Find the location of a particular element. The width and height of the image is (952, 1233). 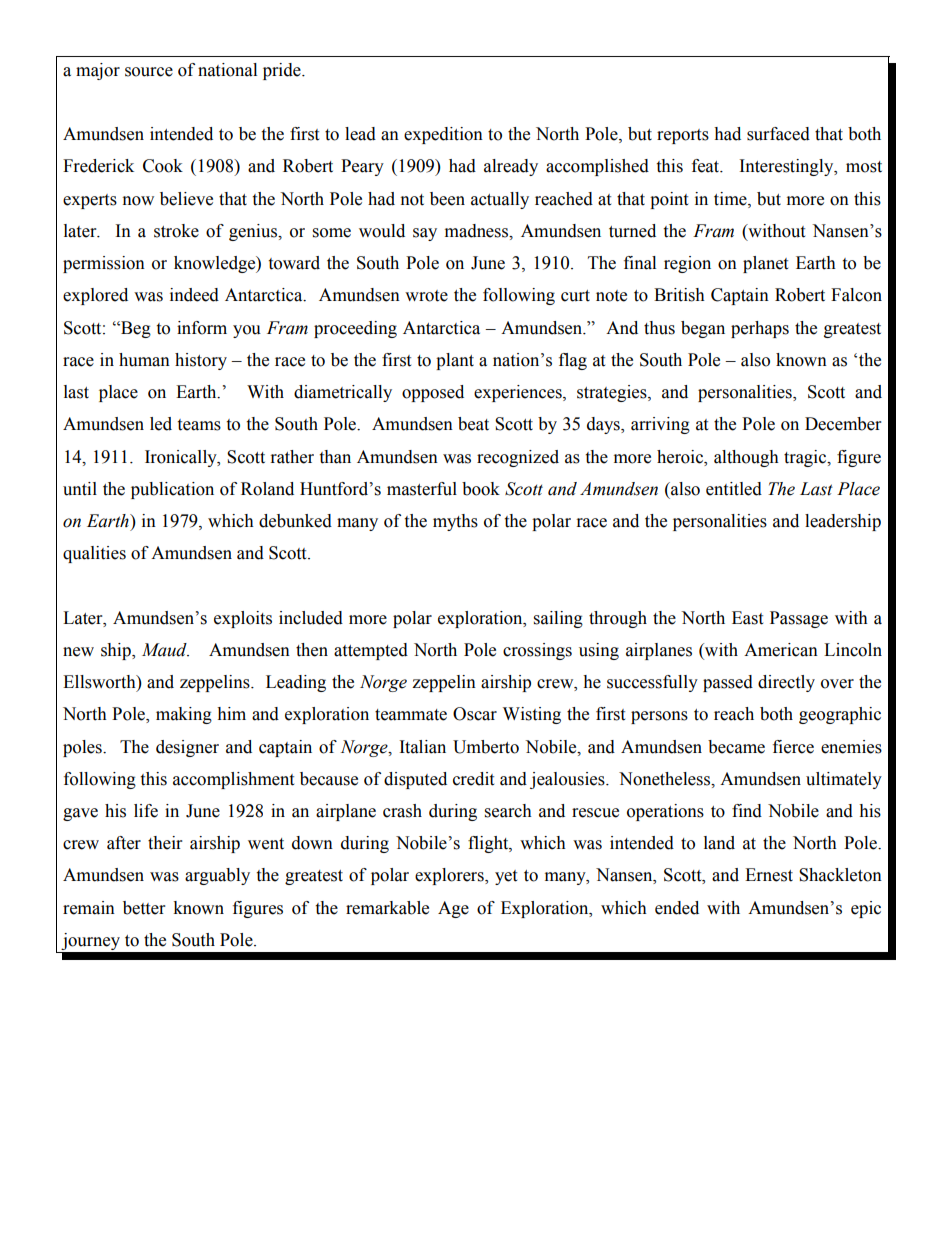

Maud is located at coordinates (165, 650).
